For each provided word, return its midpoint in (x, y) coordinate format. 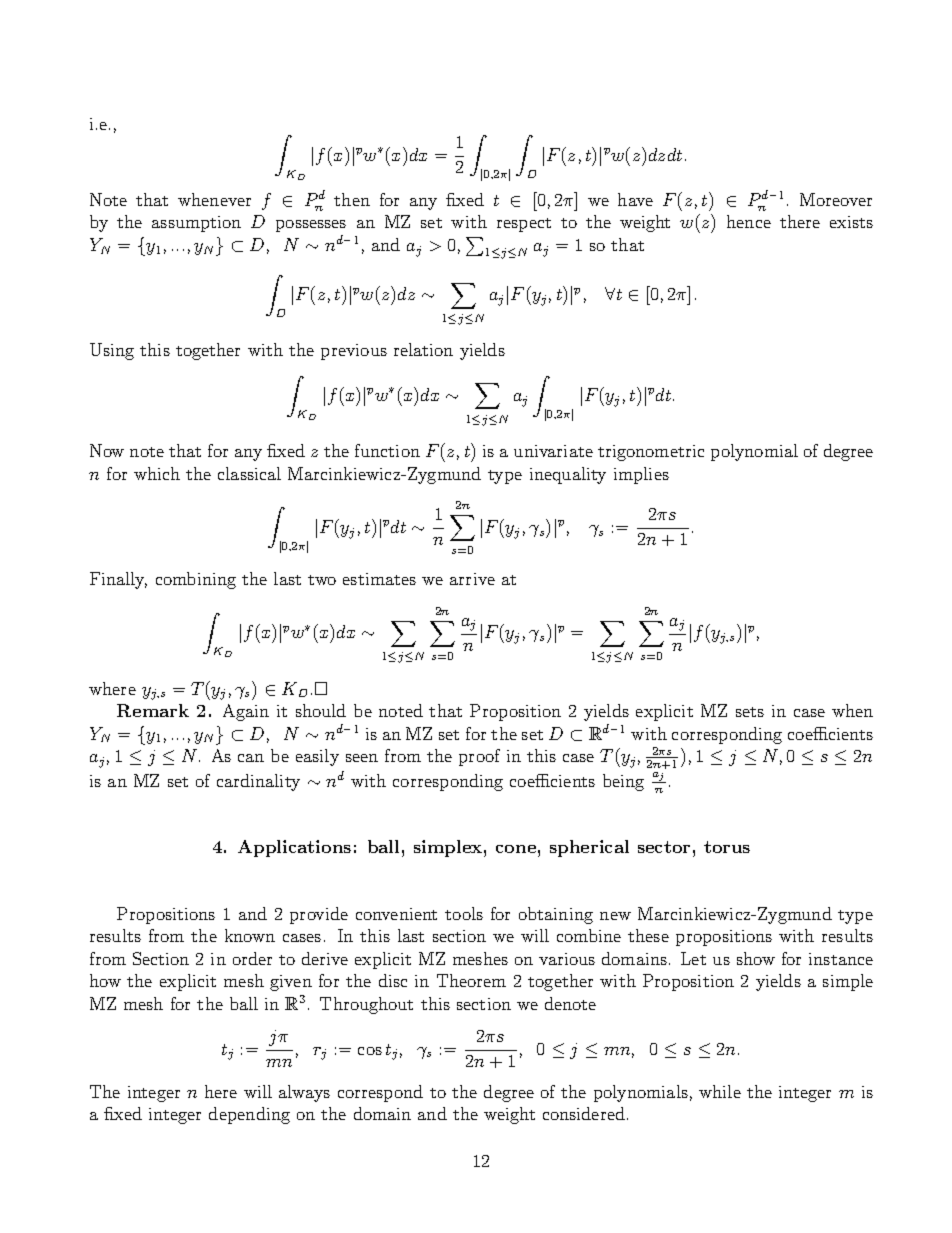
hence (749, 221)
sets (750, 712)
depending (249, 1115)
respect (524, 225)
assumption (196, 224)
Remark (153, 710)
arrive (472, 579)
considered (584, 1113)
